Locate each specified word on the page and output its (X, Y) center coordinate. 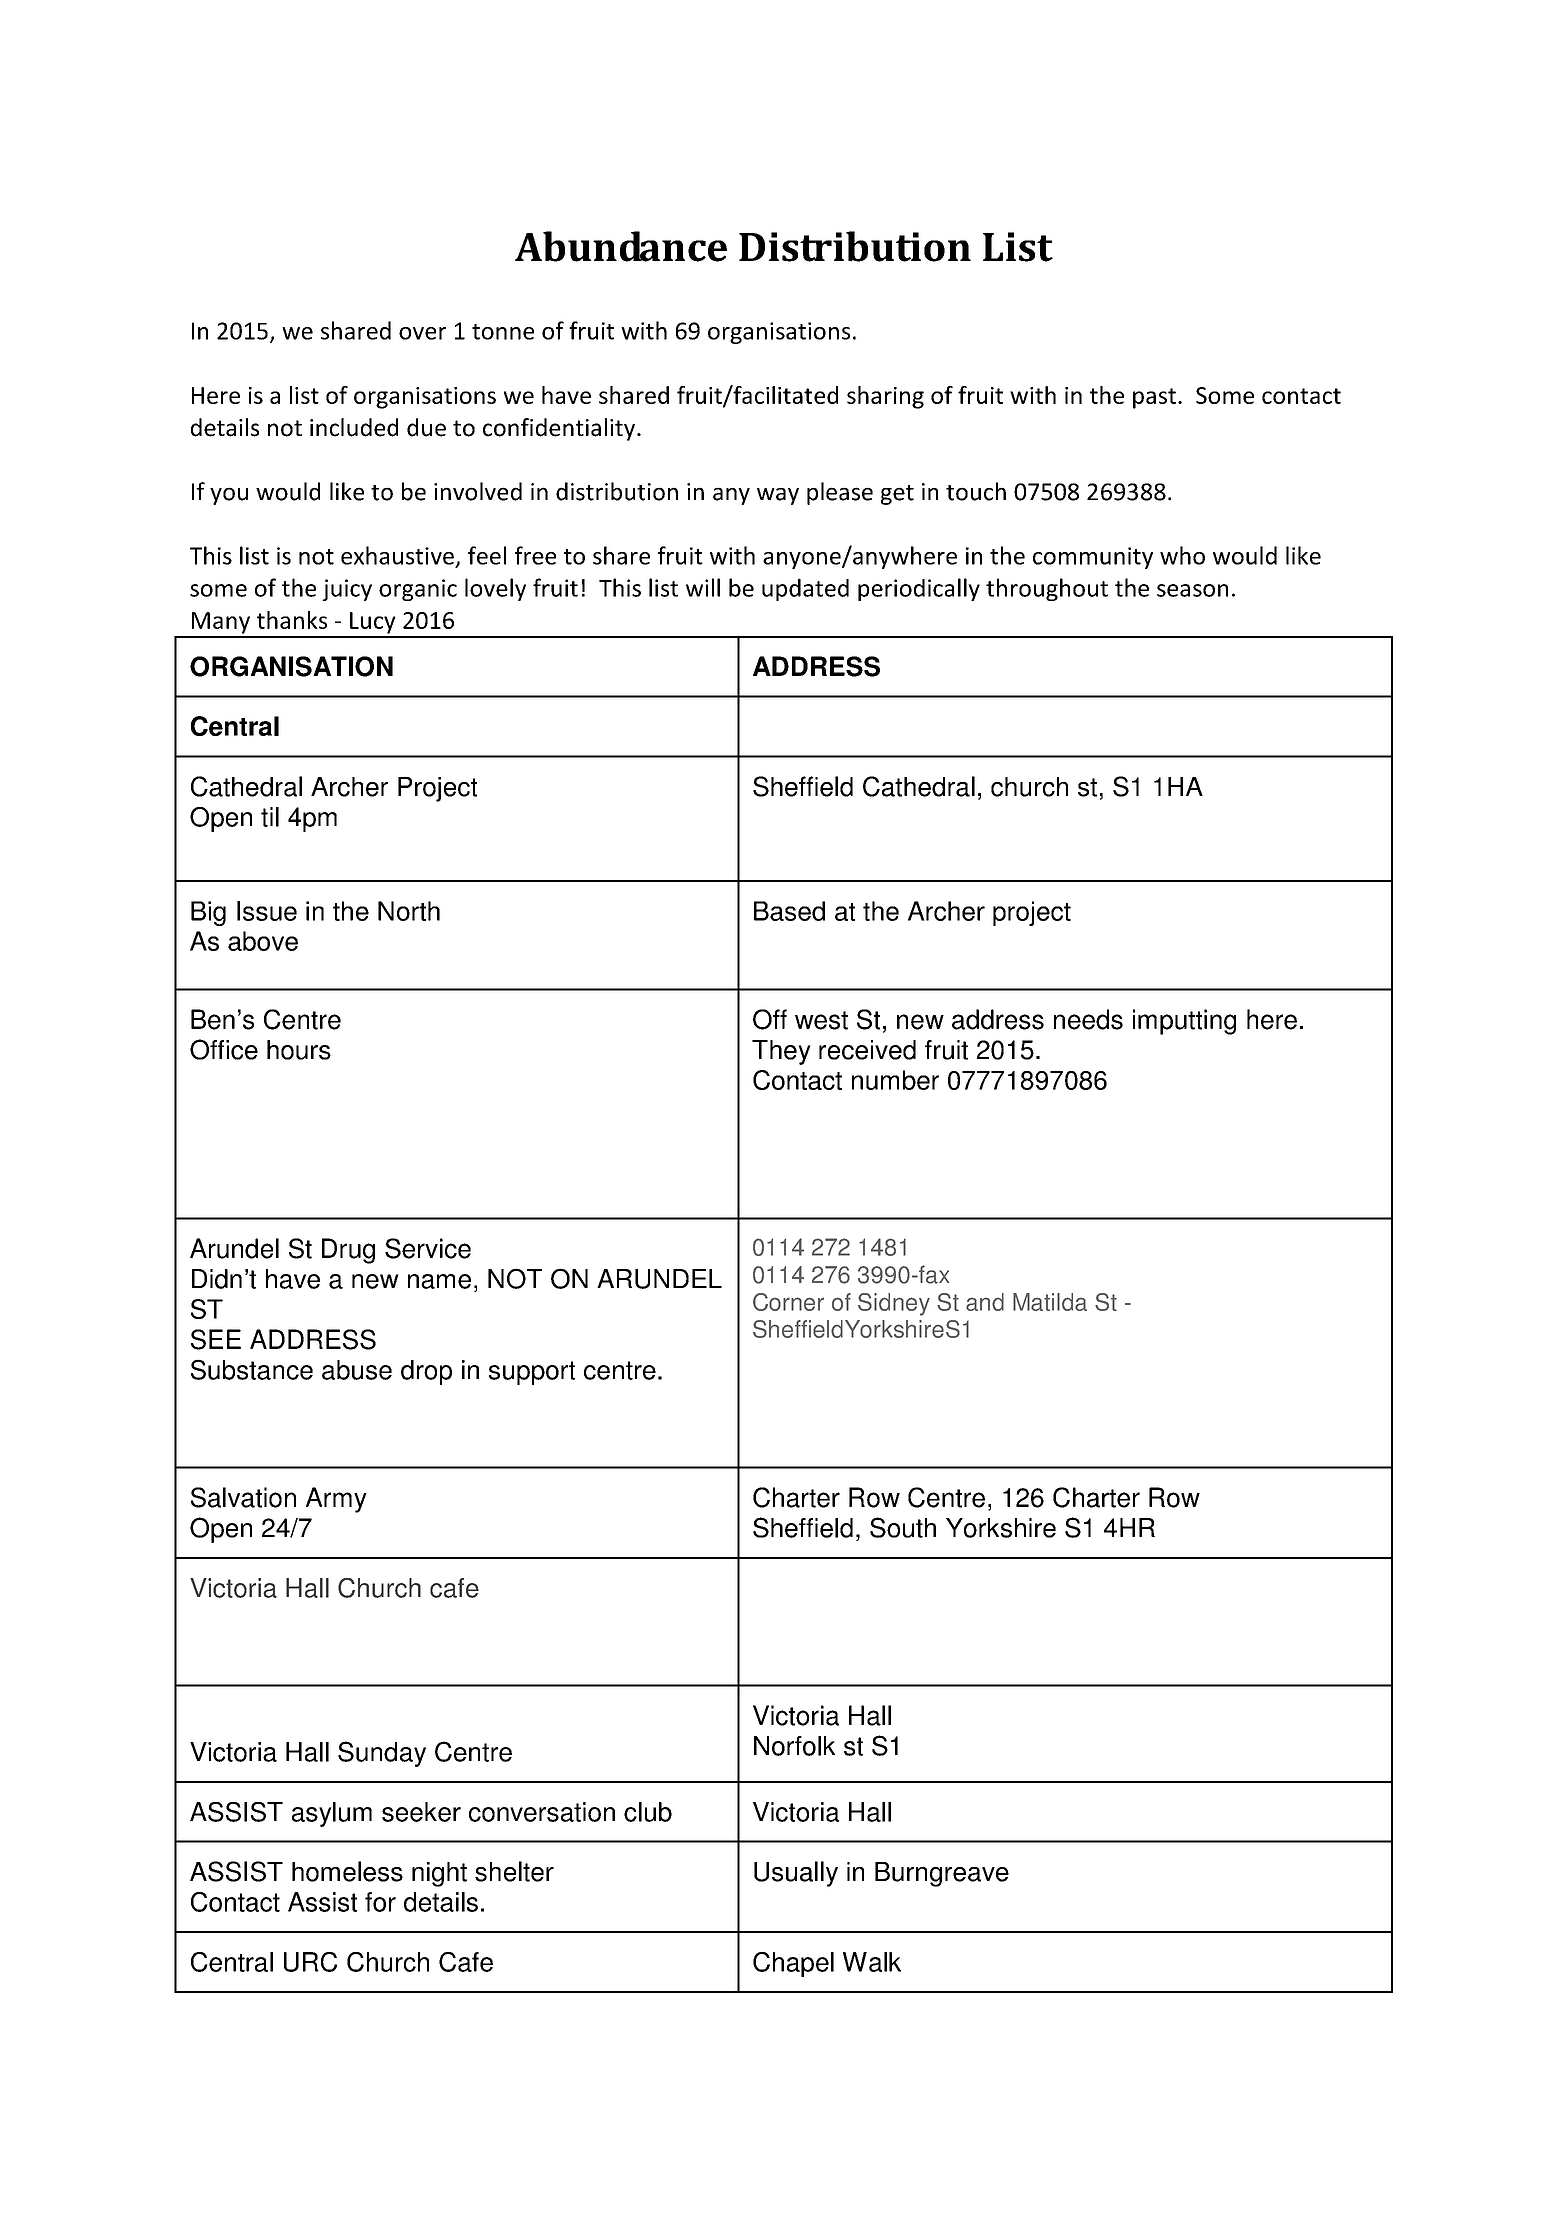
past (1154, 398)
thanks (292, 620)
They (781, 1052)
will (703, 587)
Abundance (621, 246)
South (903, 1527)
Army (336, 1500)
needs (1088, 1019)
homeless (347, 1871)
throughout (1047, 589)
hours (299, 1050)
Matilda (1050, 1302)
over (422, 333)
